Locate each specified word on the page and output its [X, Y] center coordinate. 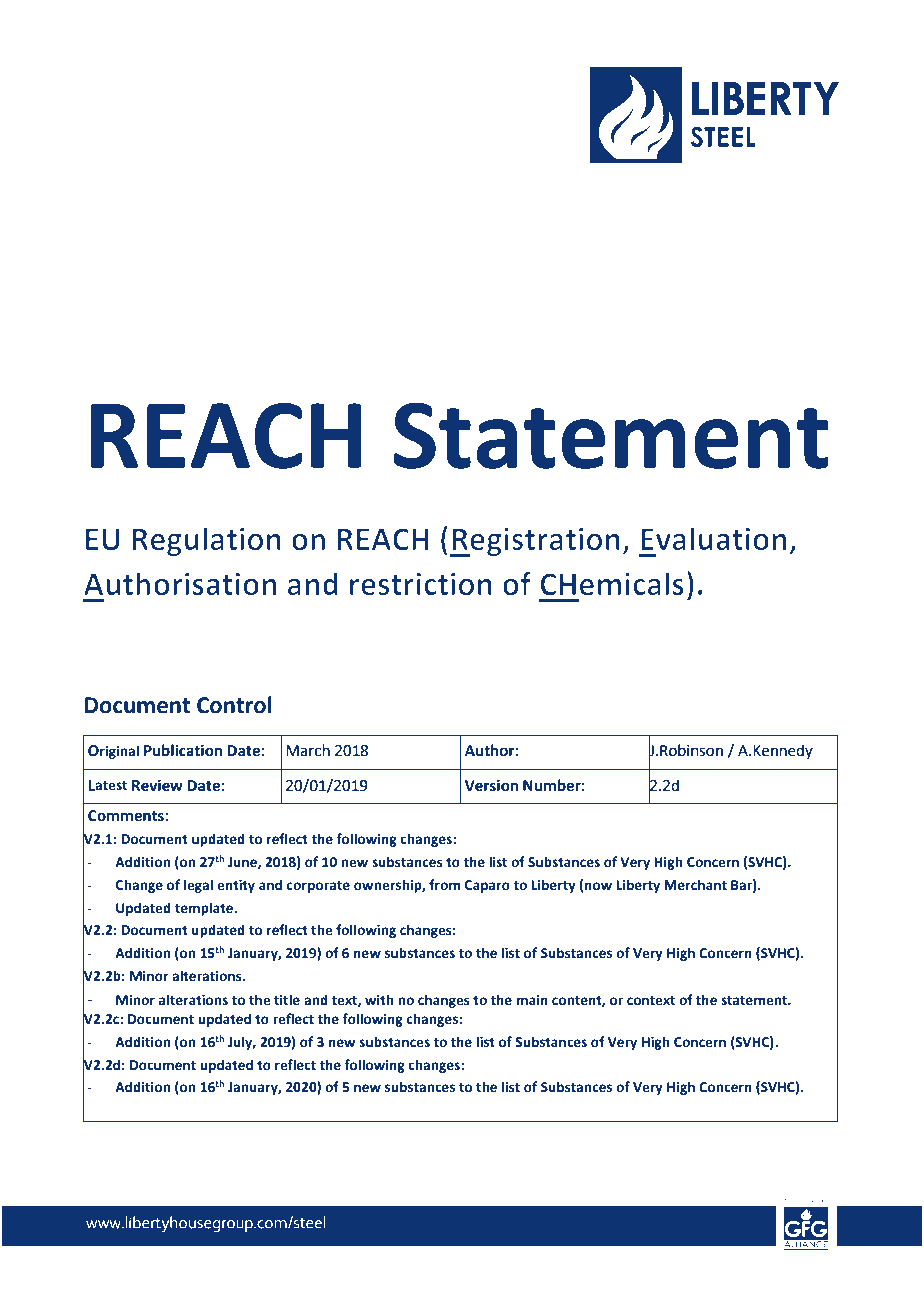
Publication [183, 750]
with [379, 999]
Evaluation [714, 539]
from [444, 884]
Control [234, 705]
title [287, 1000]
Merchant [695, 885]
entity [236, 886]
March [308, 750]
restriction [421, 584]
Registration [535, 542]
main [532, 1000]
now [598, 886]
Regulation [206, 541]
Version [491, 785]
